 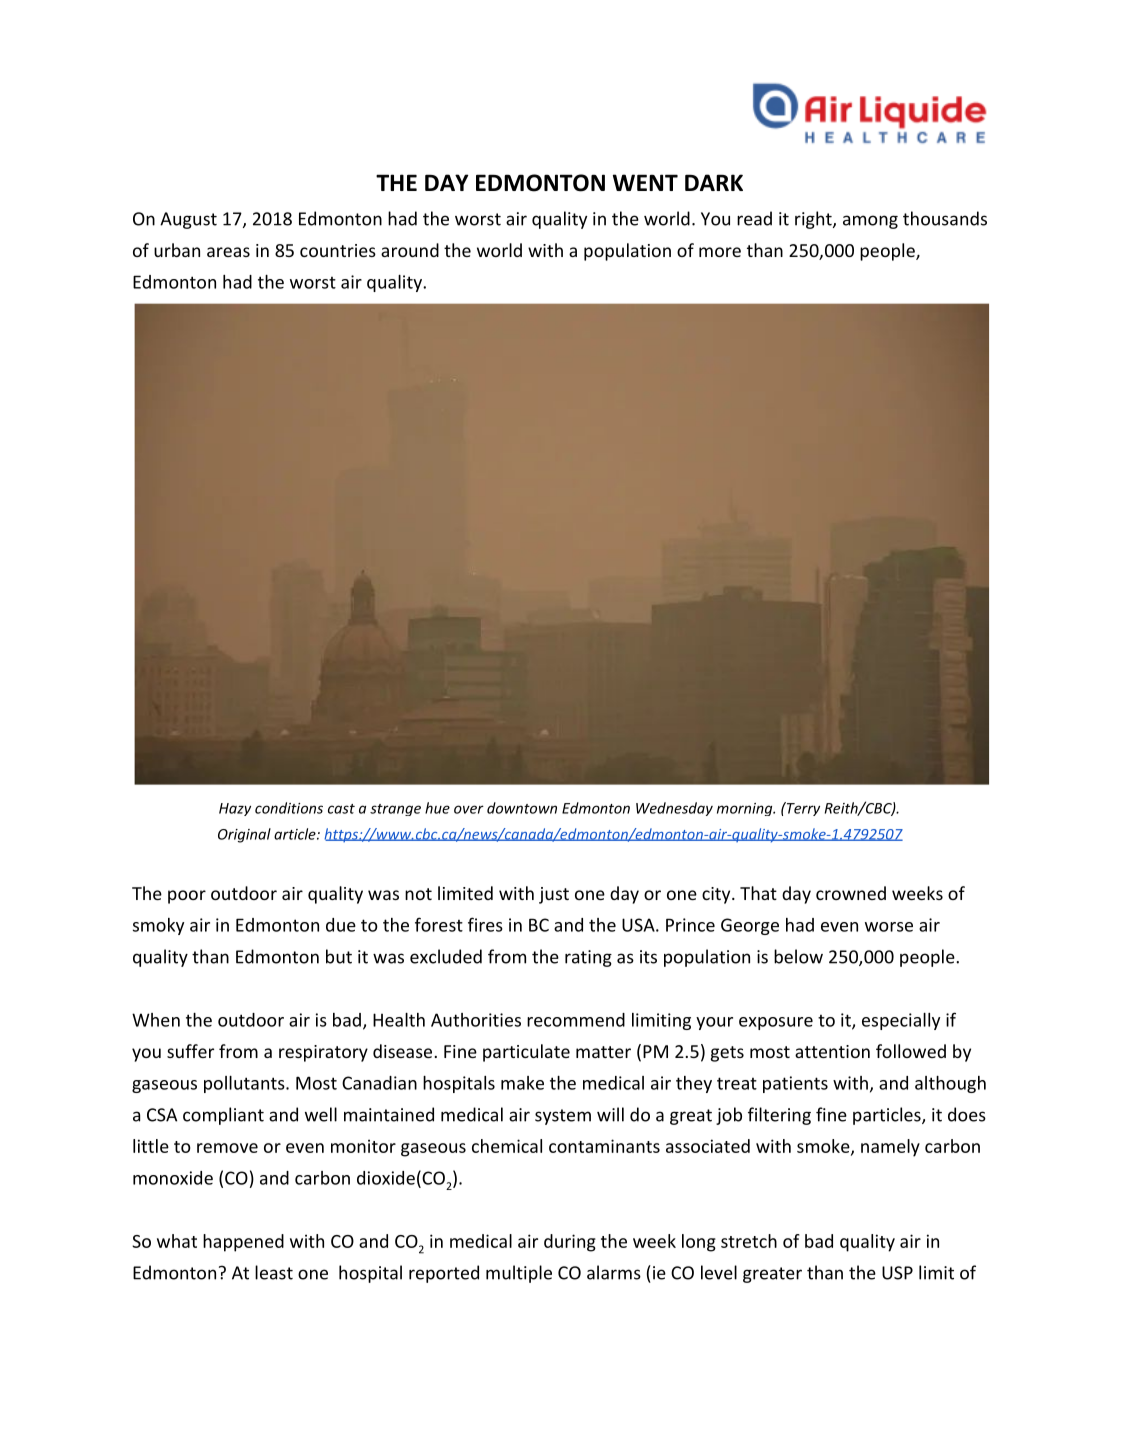 What do you see at coordinates (228, 252) in the screenshot?
I see `areas` at bounding box center [228, 252].
